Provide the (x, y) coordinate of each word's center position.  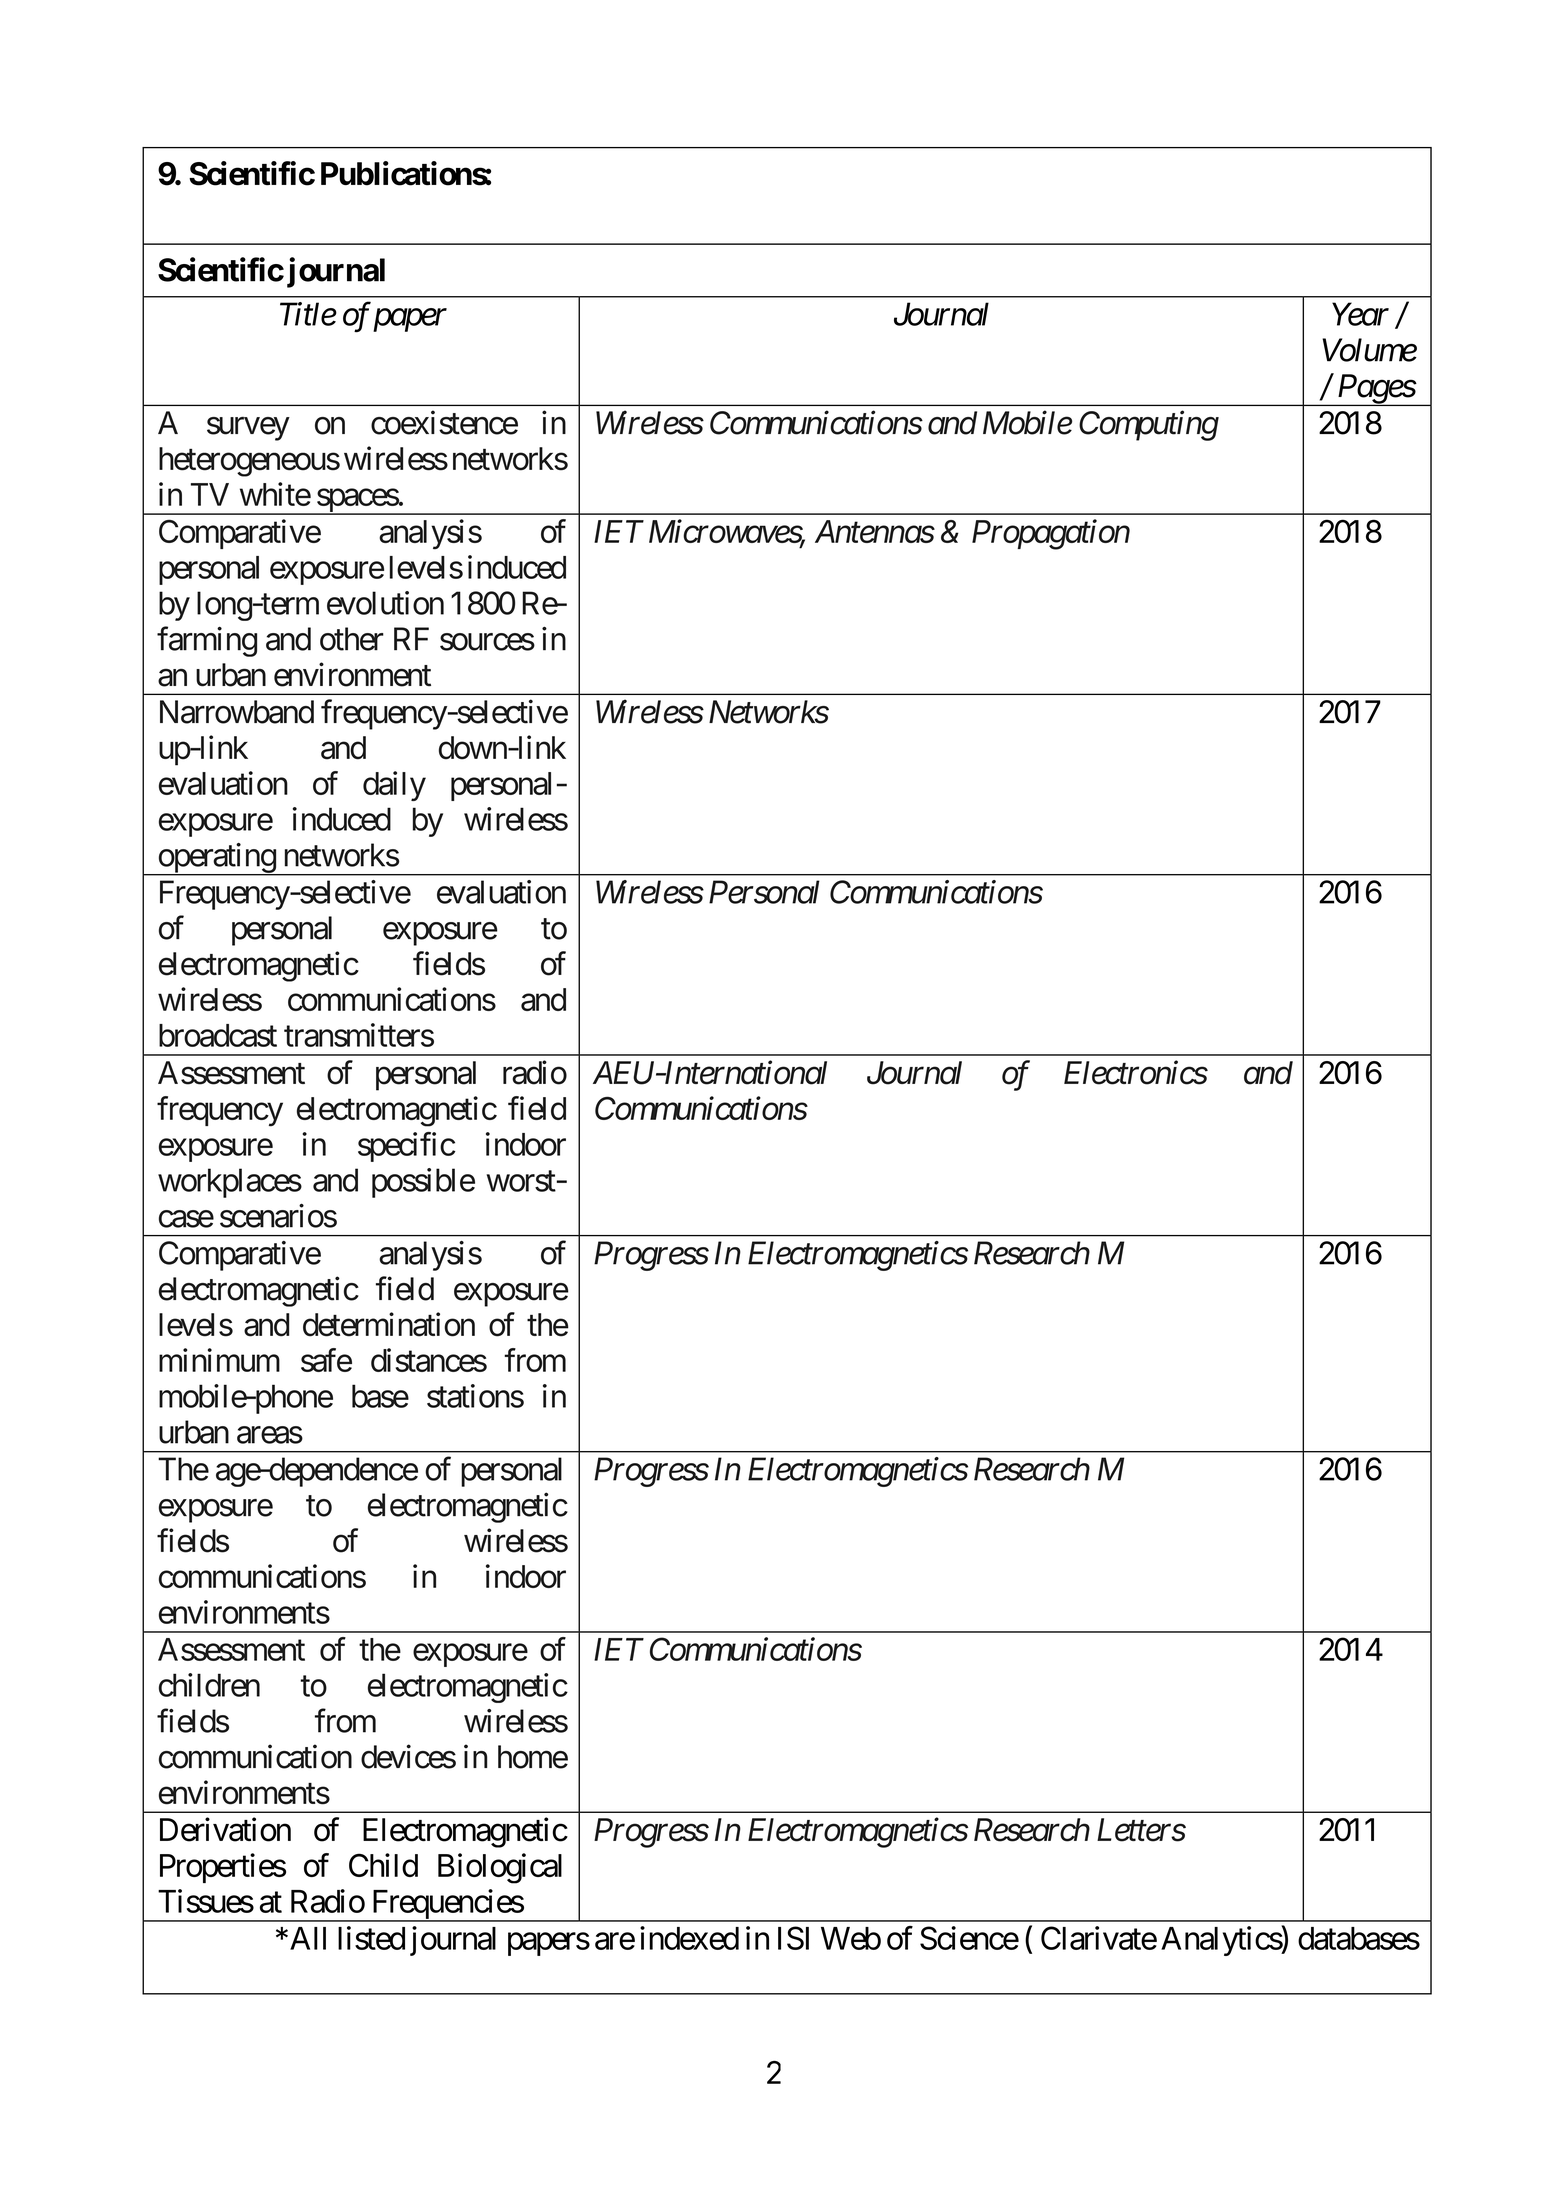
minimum (219, 1360)
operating (216, 859)
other (352, 639)
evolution (385, 603)
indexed (689, 1938)
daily (394, 786)
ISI (793, 1938)
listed (371, 1938)
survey (248, 429)
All (308, 1938)
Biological (500, 1868)
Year (1360, 314)
